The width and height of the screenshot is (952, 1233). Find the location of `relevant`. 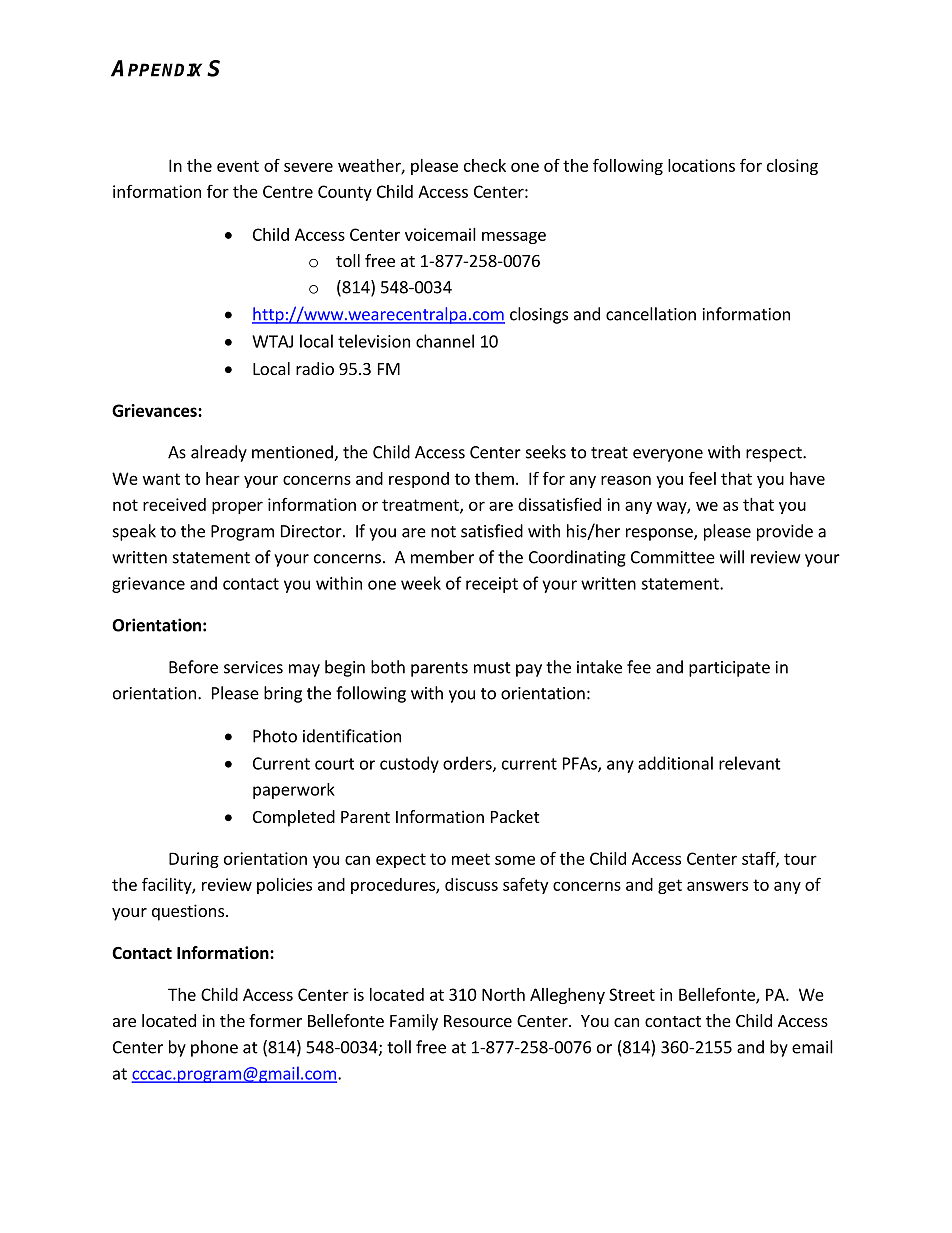

relevant is located at coordinates (750, 763).
